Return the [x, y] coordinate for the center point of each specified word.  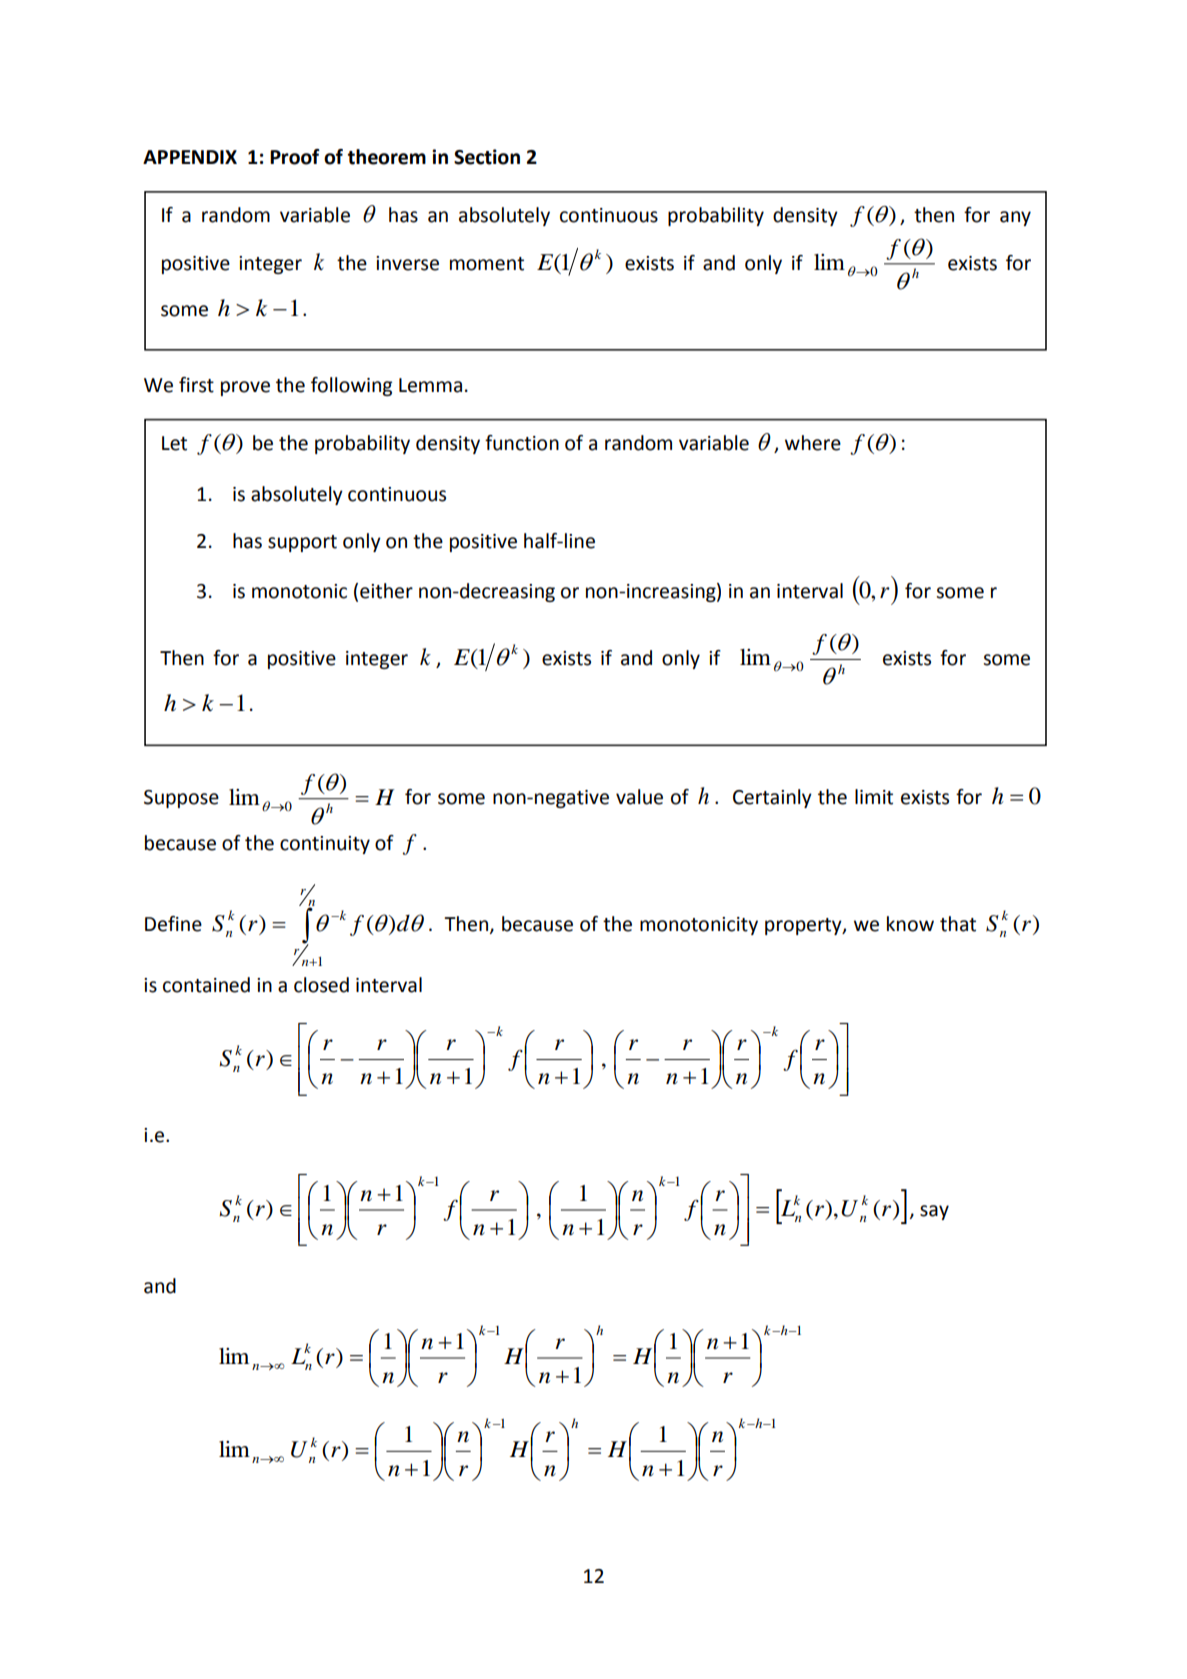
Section [487, 157]
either [386, 591]
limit [874, 797]
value [639, 797]
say [934, 1212]
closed [321, 985]
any [1015, 218]
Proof [295, 157]
